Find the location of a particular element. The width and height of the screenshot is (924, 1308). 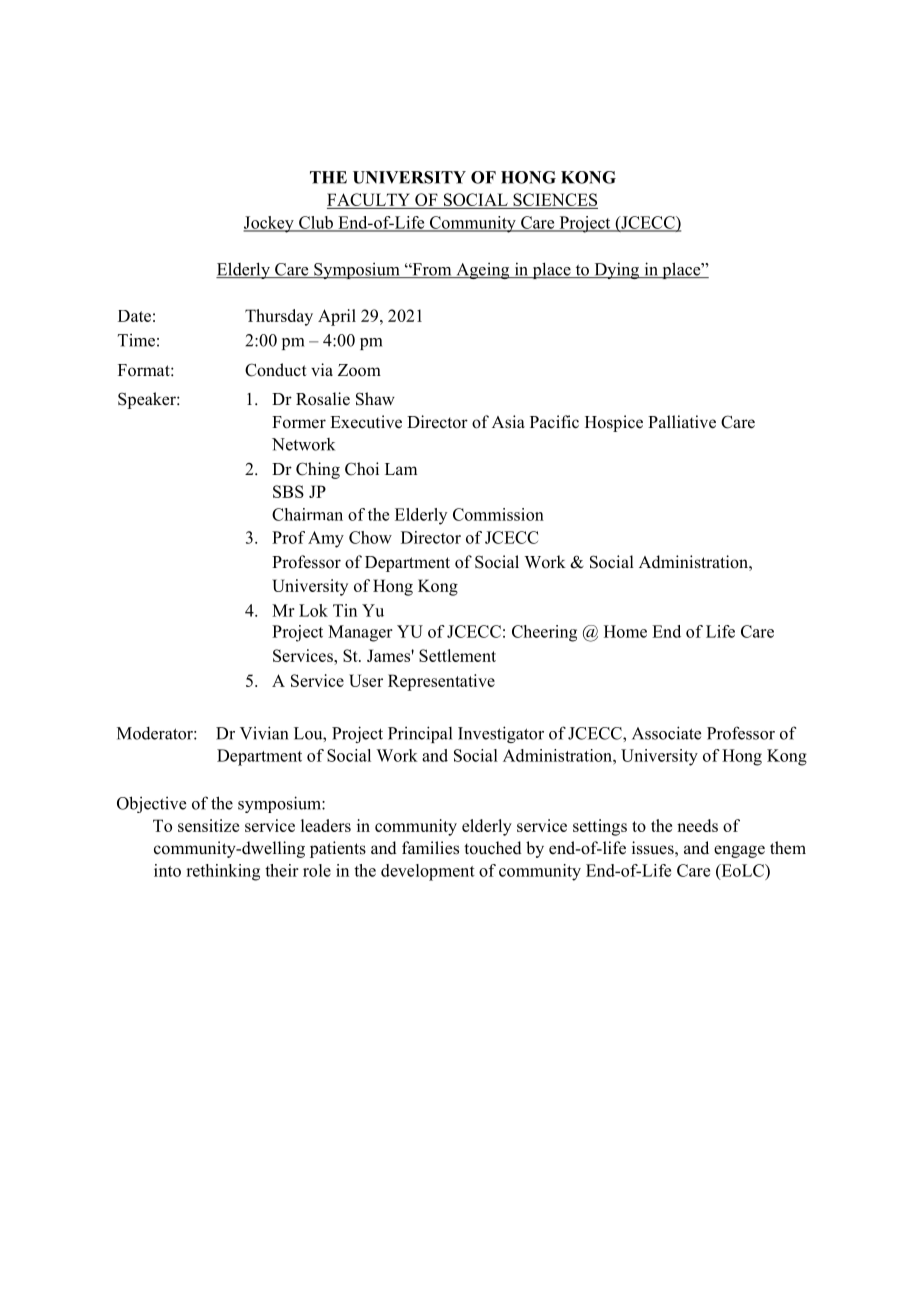

Jockey is located at coordinates (269, 224).
